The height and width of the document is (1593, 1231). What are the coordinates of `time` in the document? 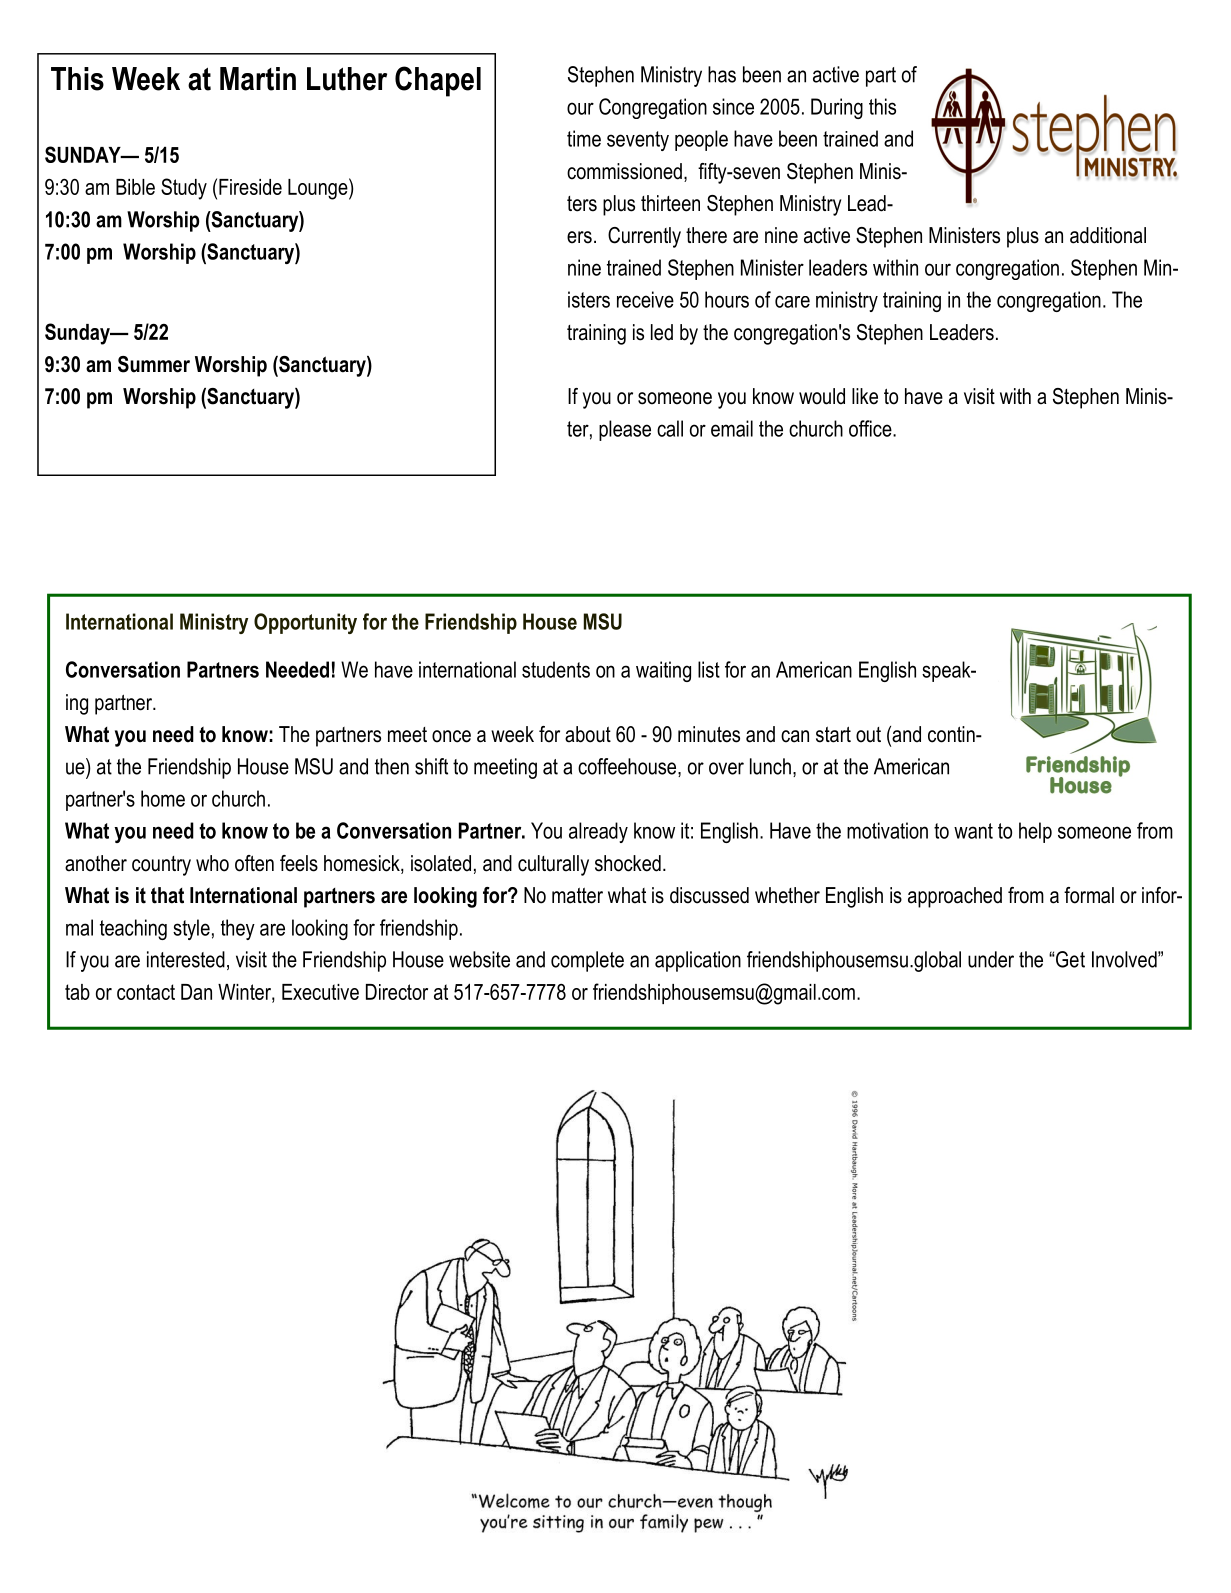 It's located at (584, 138).
